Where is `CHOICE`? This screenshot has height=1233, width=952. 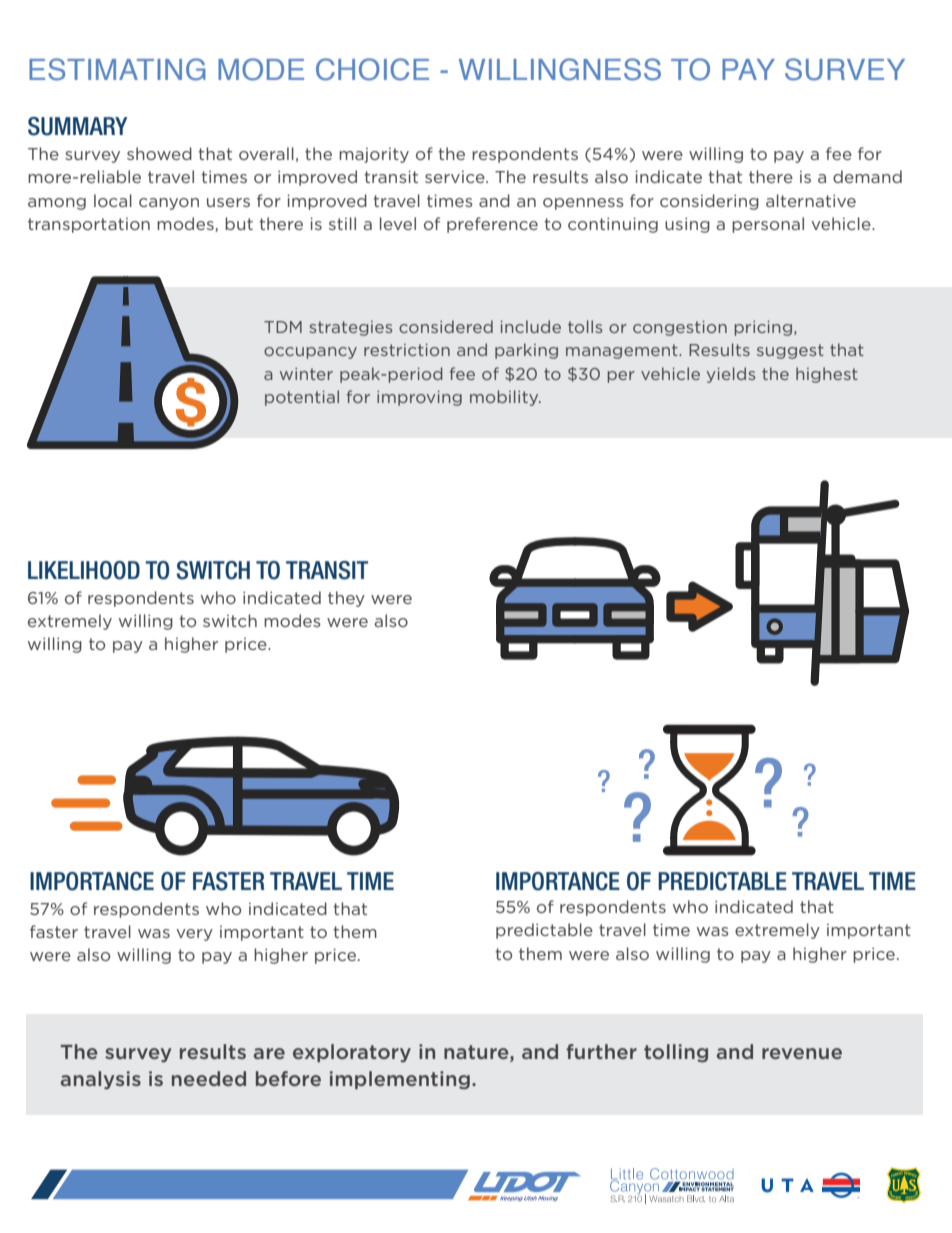 CHOICE is located at coordinates (372, 69).
